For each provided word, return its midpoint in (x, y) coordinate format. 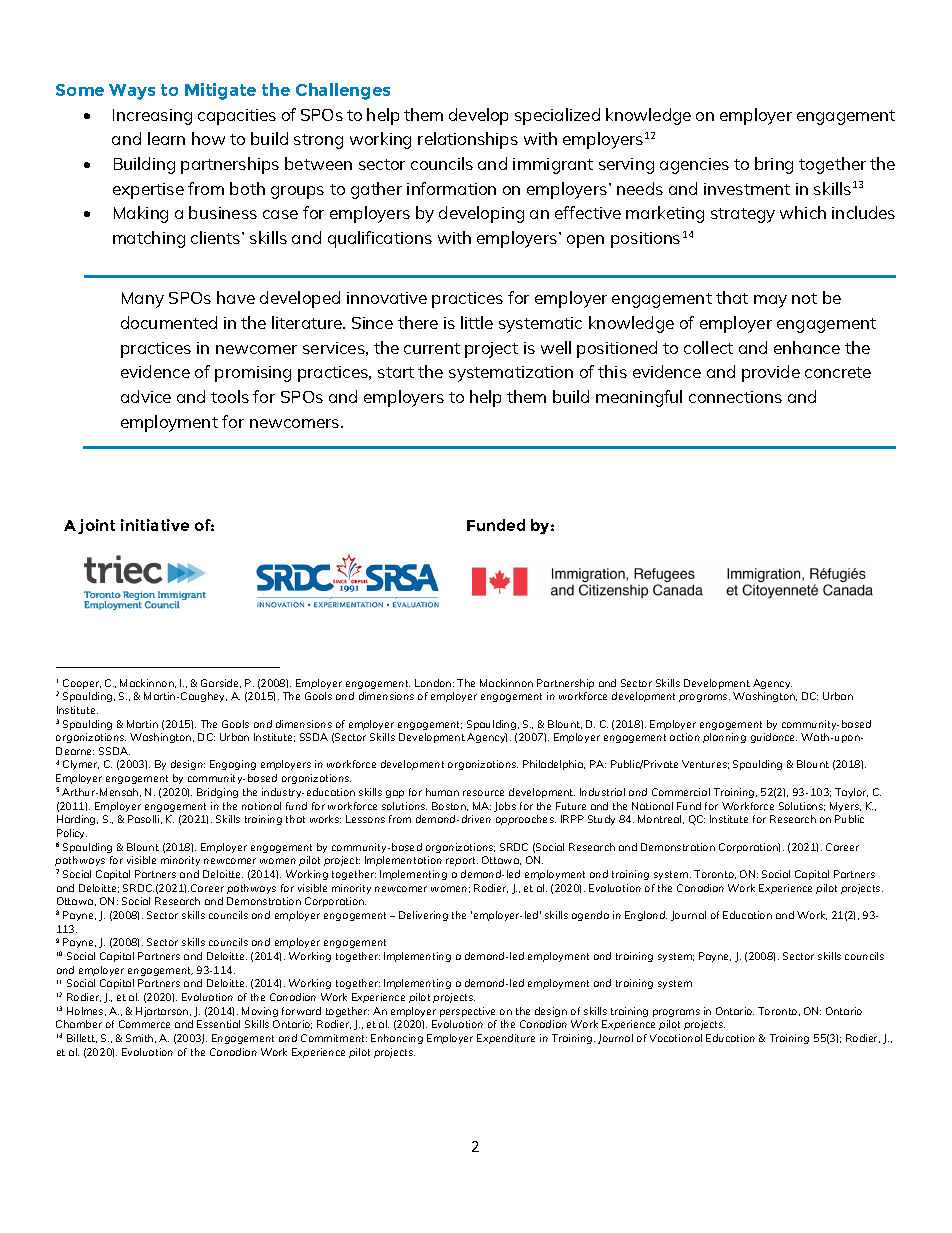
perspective (467, 1012)
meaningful (639, 398)
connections (735, 397)
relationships (468, 140)
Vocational (676, 1038)
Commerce (144, 1024)
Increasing (152, 117)
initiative (155, 525)
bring (774, 165)
